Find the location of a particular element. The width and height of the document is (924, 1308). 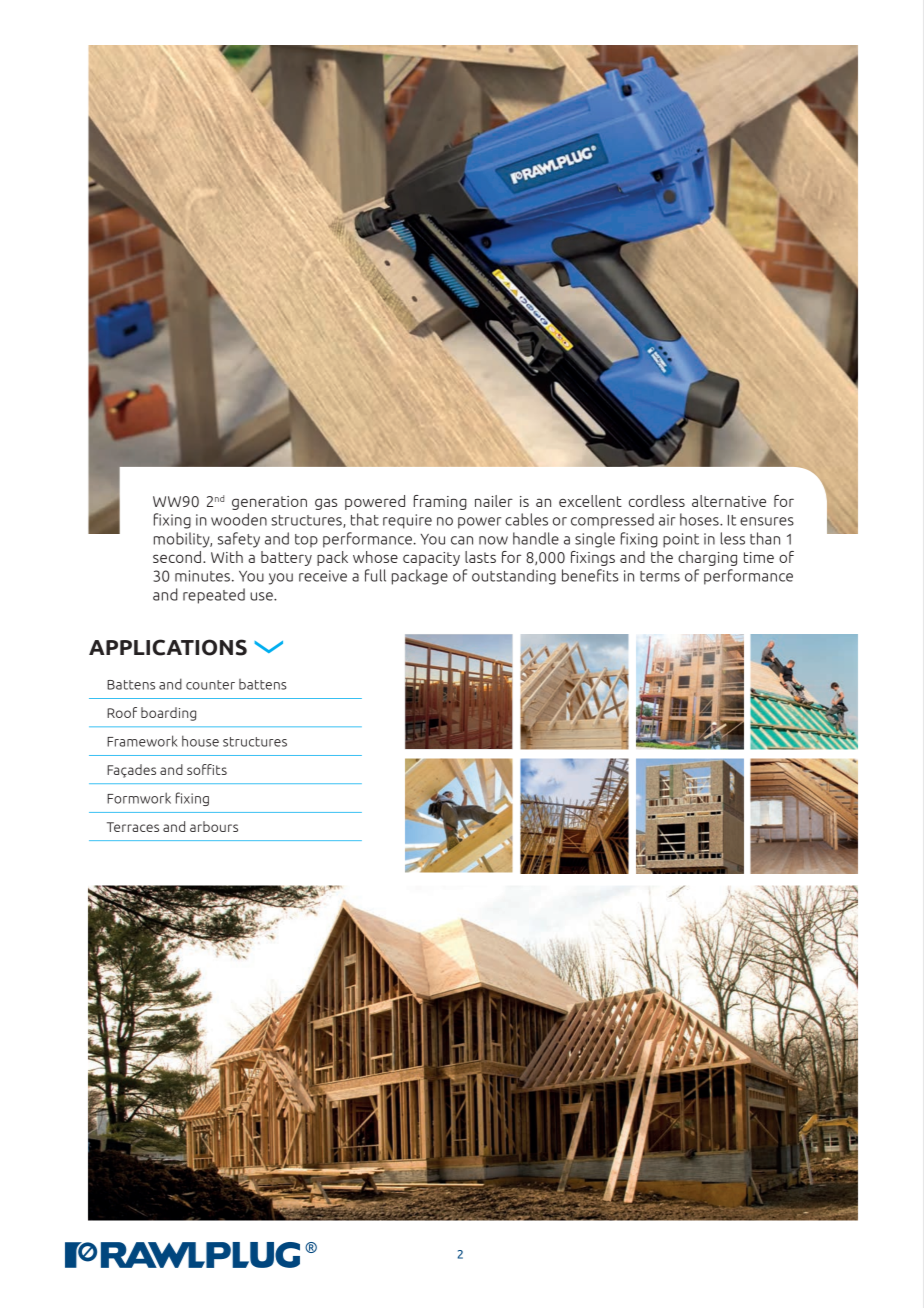

APPLICATIONS is located at coordinates (168, 647).
